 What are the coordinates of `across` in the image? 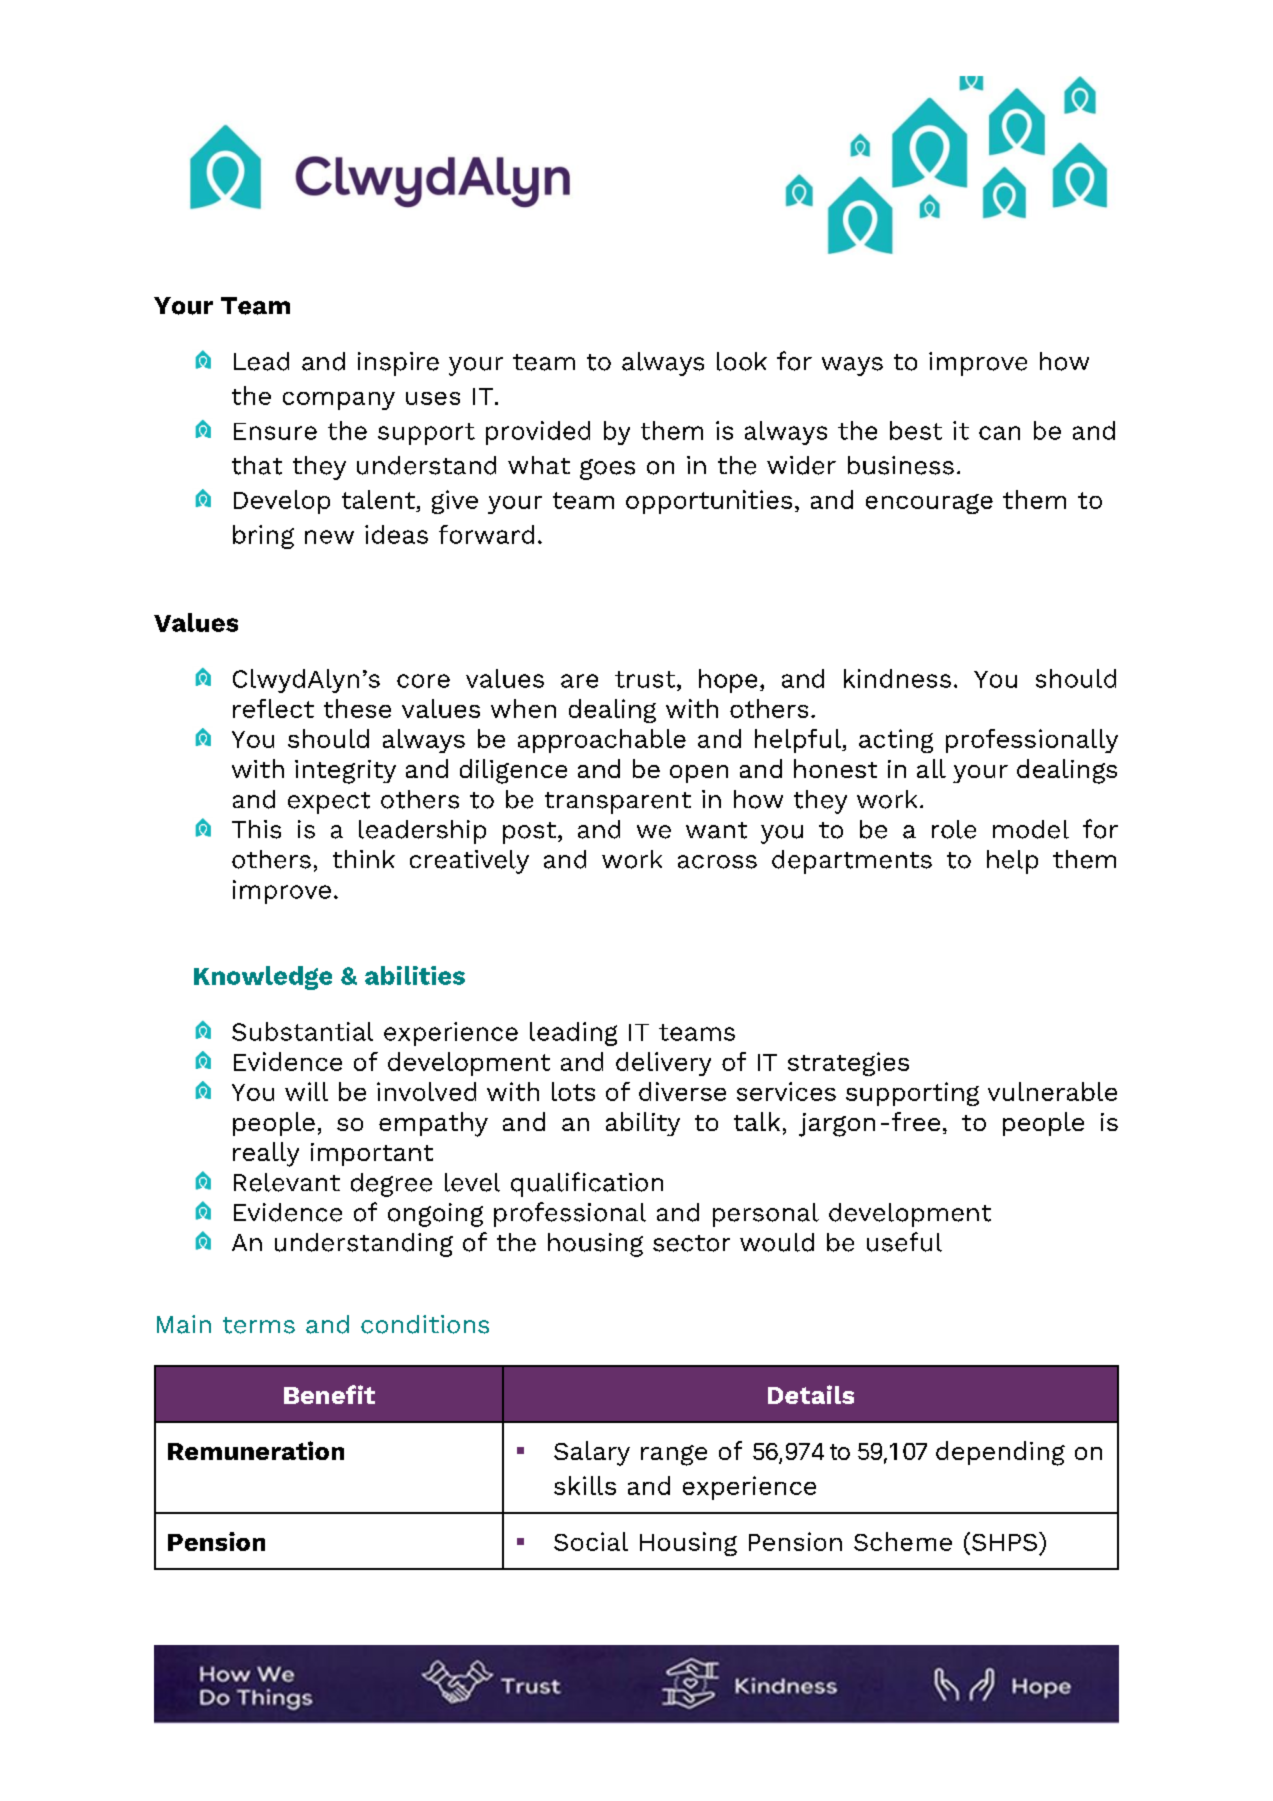 It's located at (717, 862).
